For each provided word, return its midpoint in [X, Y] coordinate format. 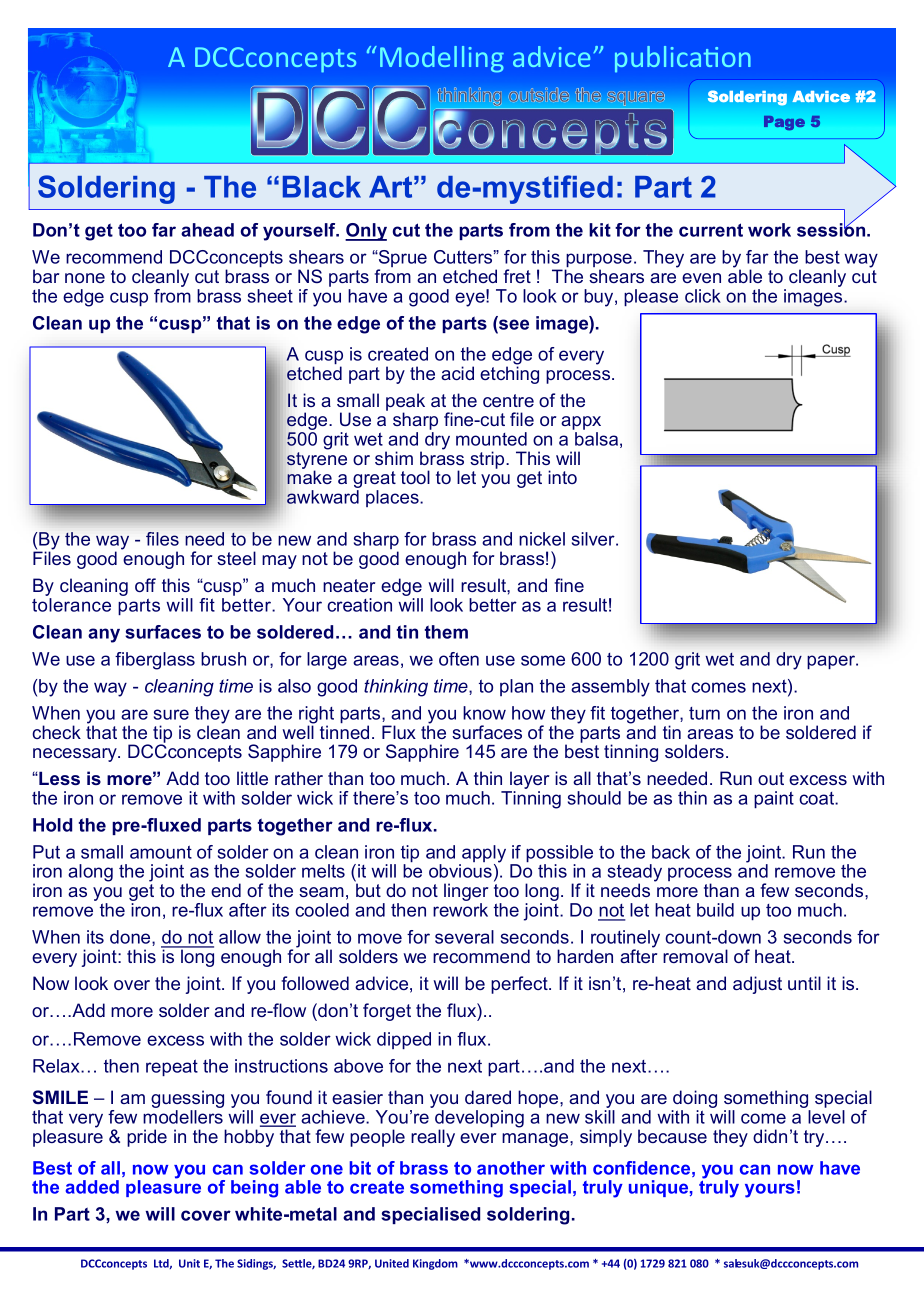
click [703, 296]
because [672, 1136]
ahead [207, 230]
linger [466, 893]
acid [457, 373]
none [85, 278]
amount [161, 852]
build [715, 910]
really [433, 1138]
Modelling [442, 59]
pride [147, 1138]
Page [784, 123]
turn [704, 713]
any [104, 635]
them [446, 632]
